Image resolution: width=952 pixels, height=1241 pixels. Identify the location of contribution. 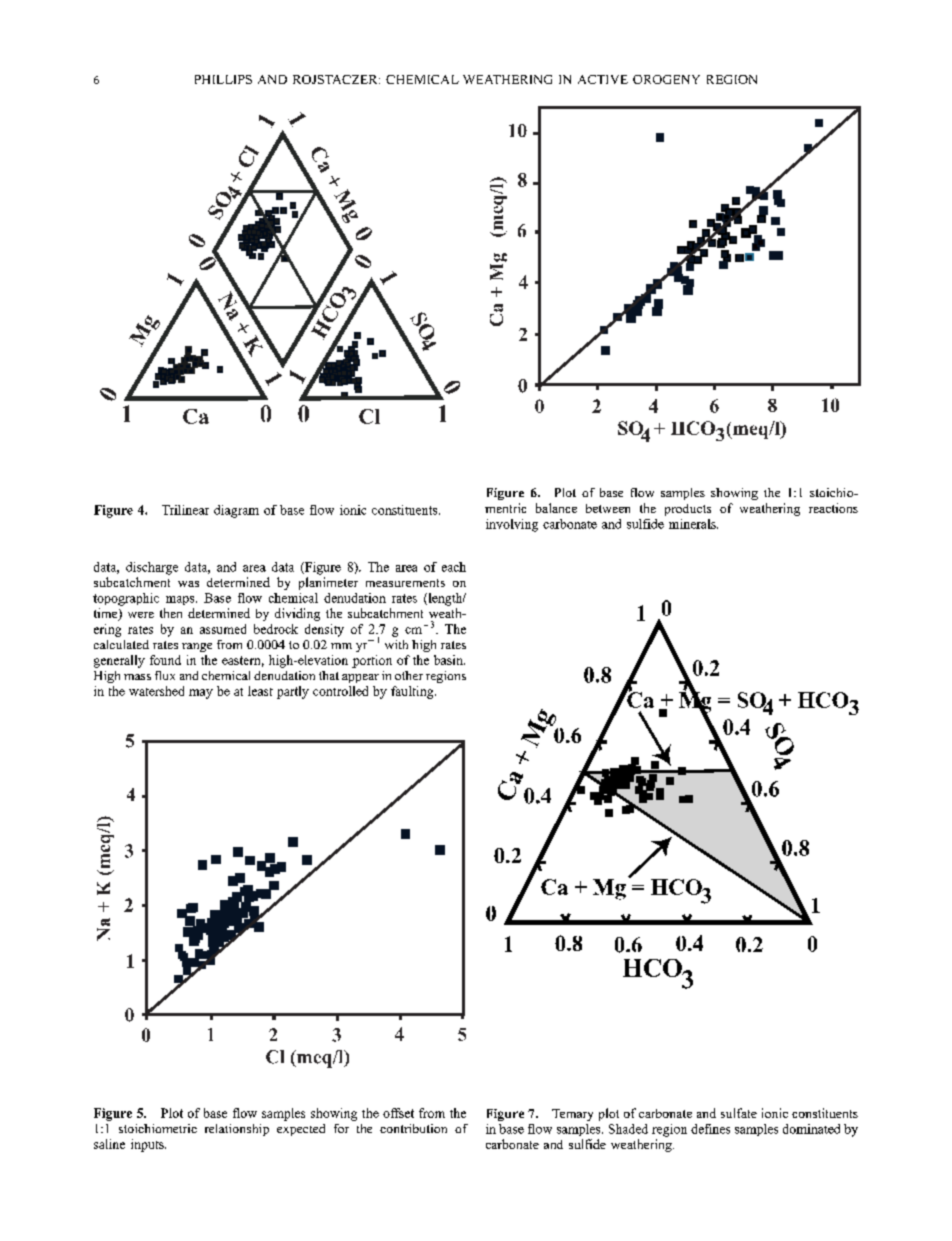
(413, 1128).
